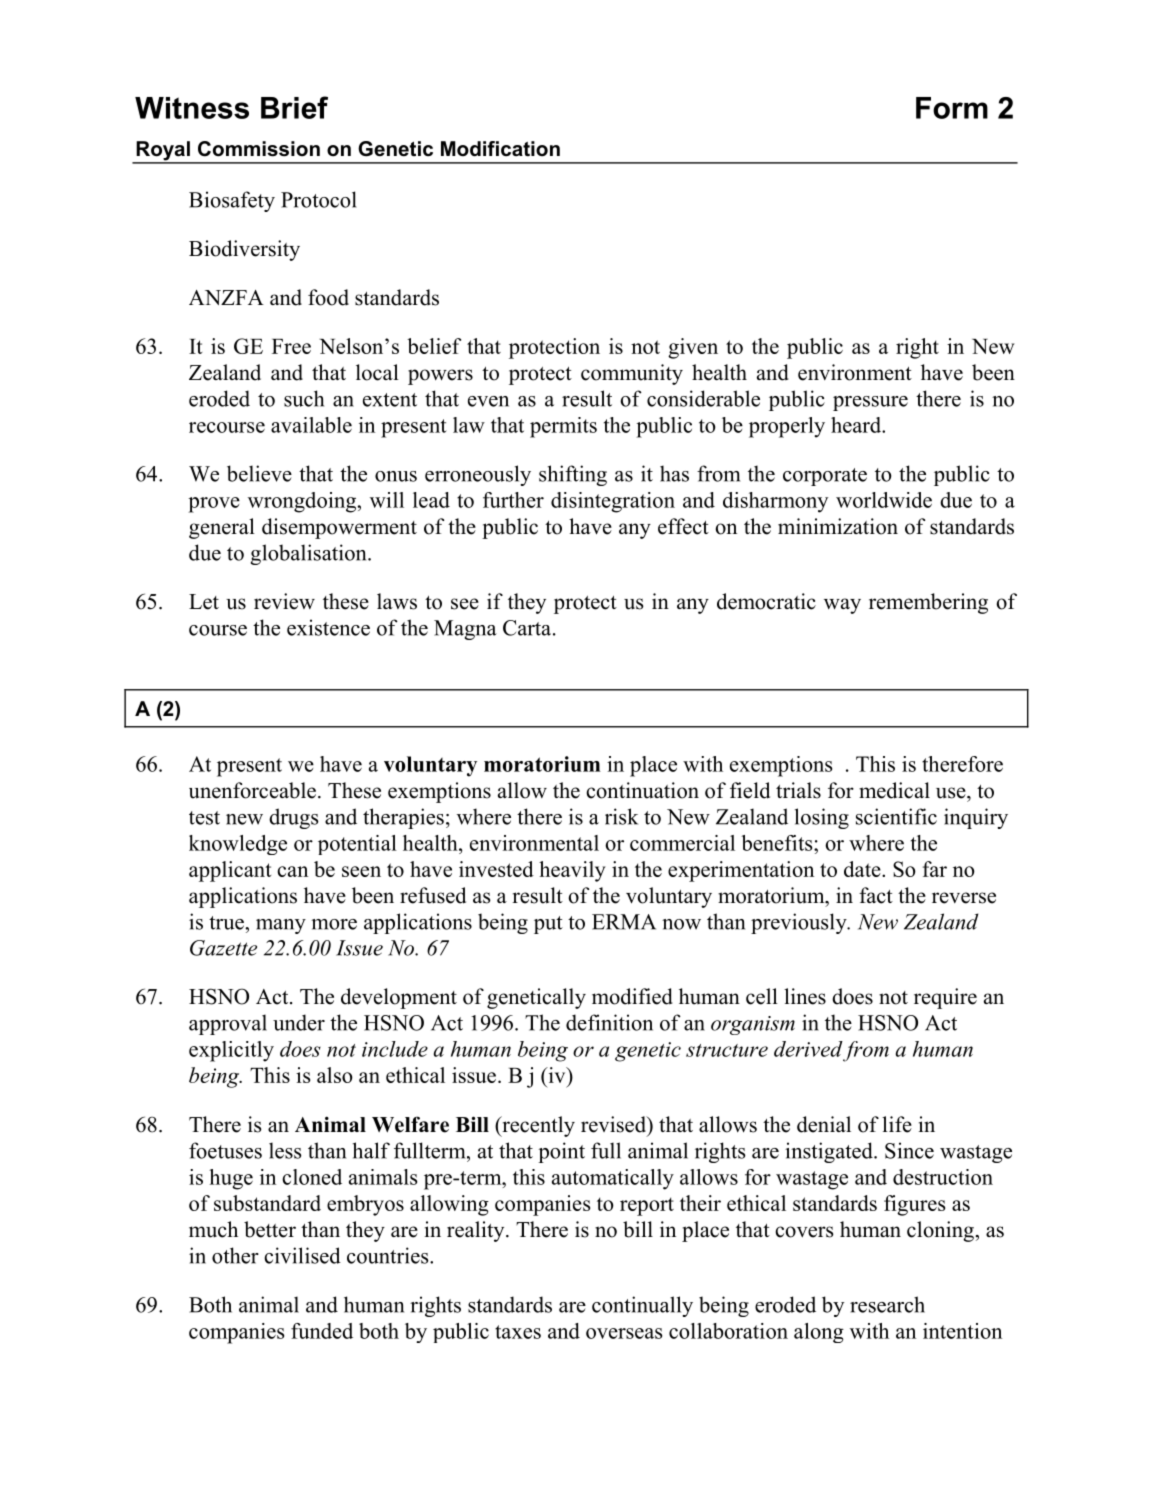 This screenshot has height=1488, width=1150. What do you see at coordinates (609, 1022) in the screenshot?
I see `definition` at bounding box center [609, 1022].
